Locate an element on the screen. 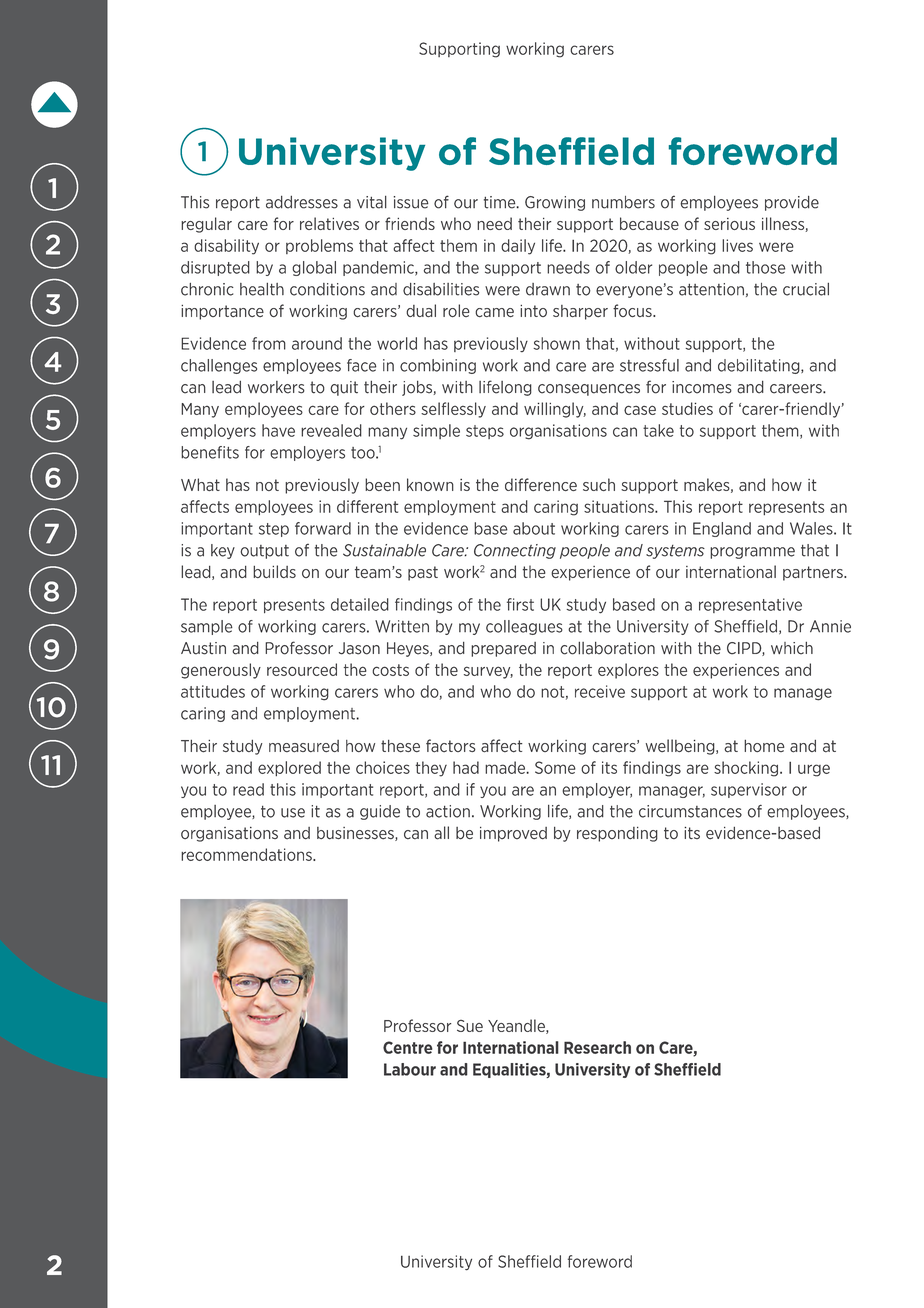  daily is located at coordinates (518, 247).
